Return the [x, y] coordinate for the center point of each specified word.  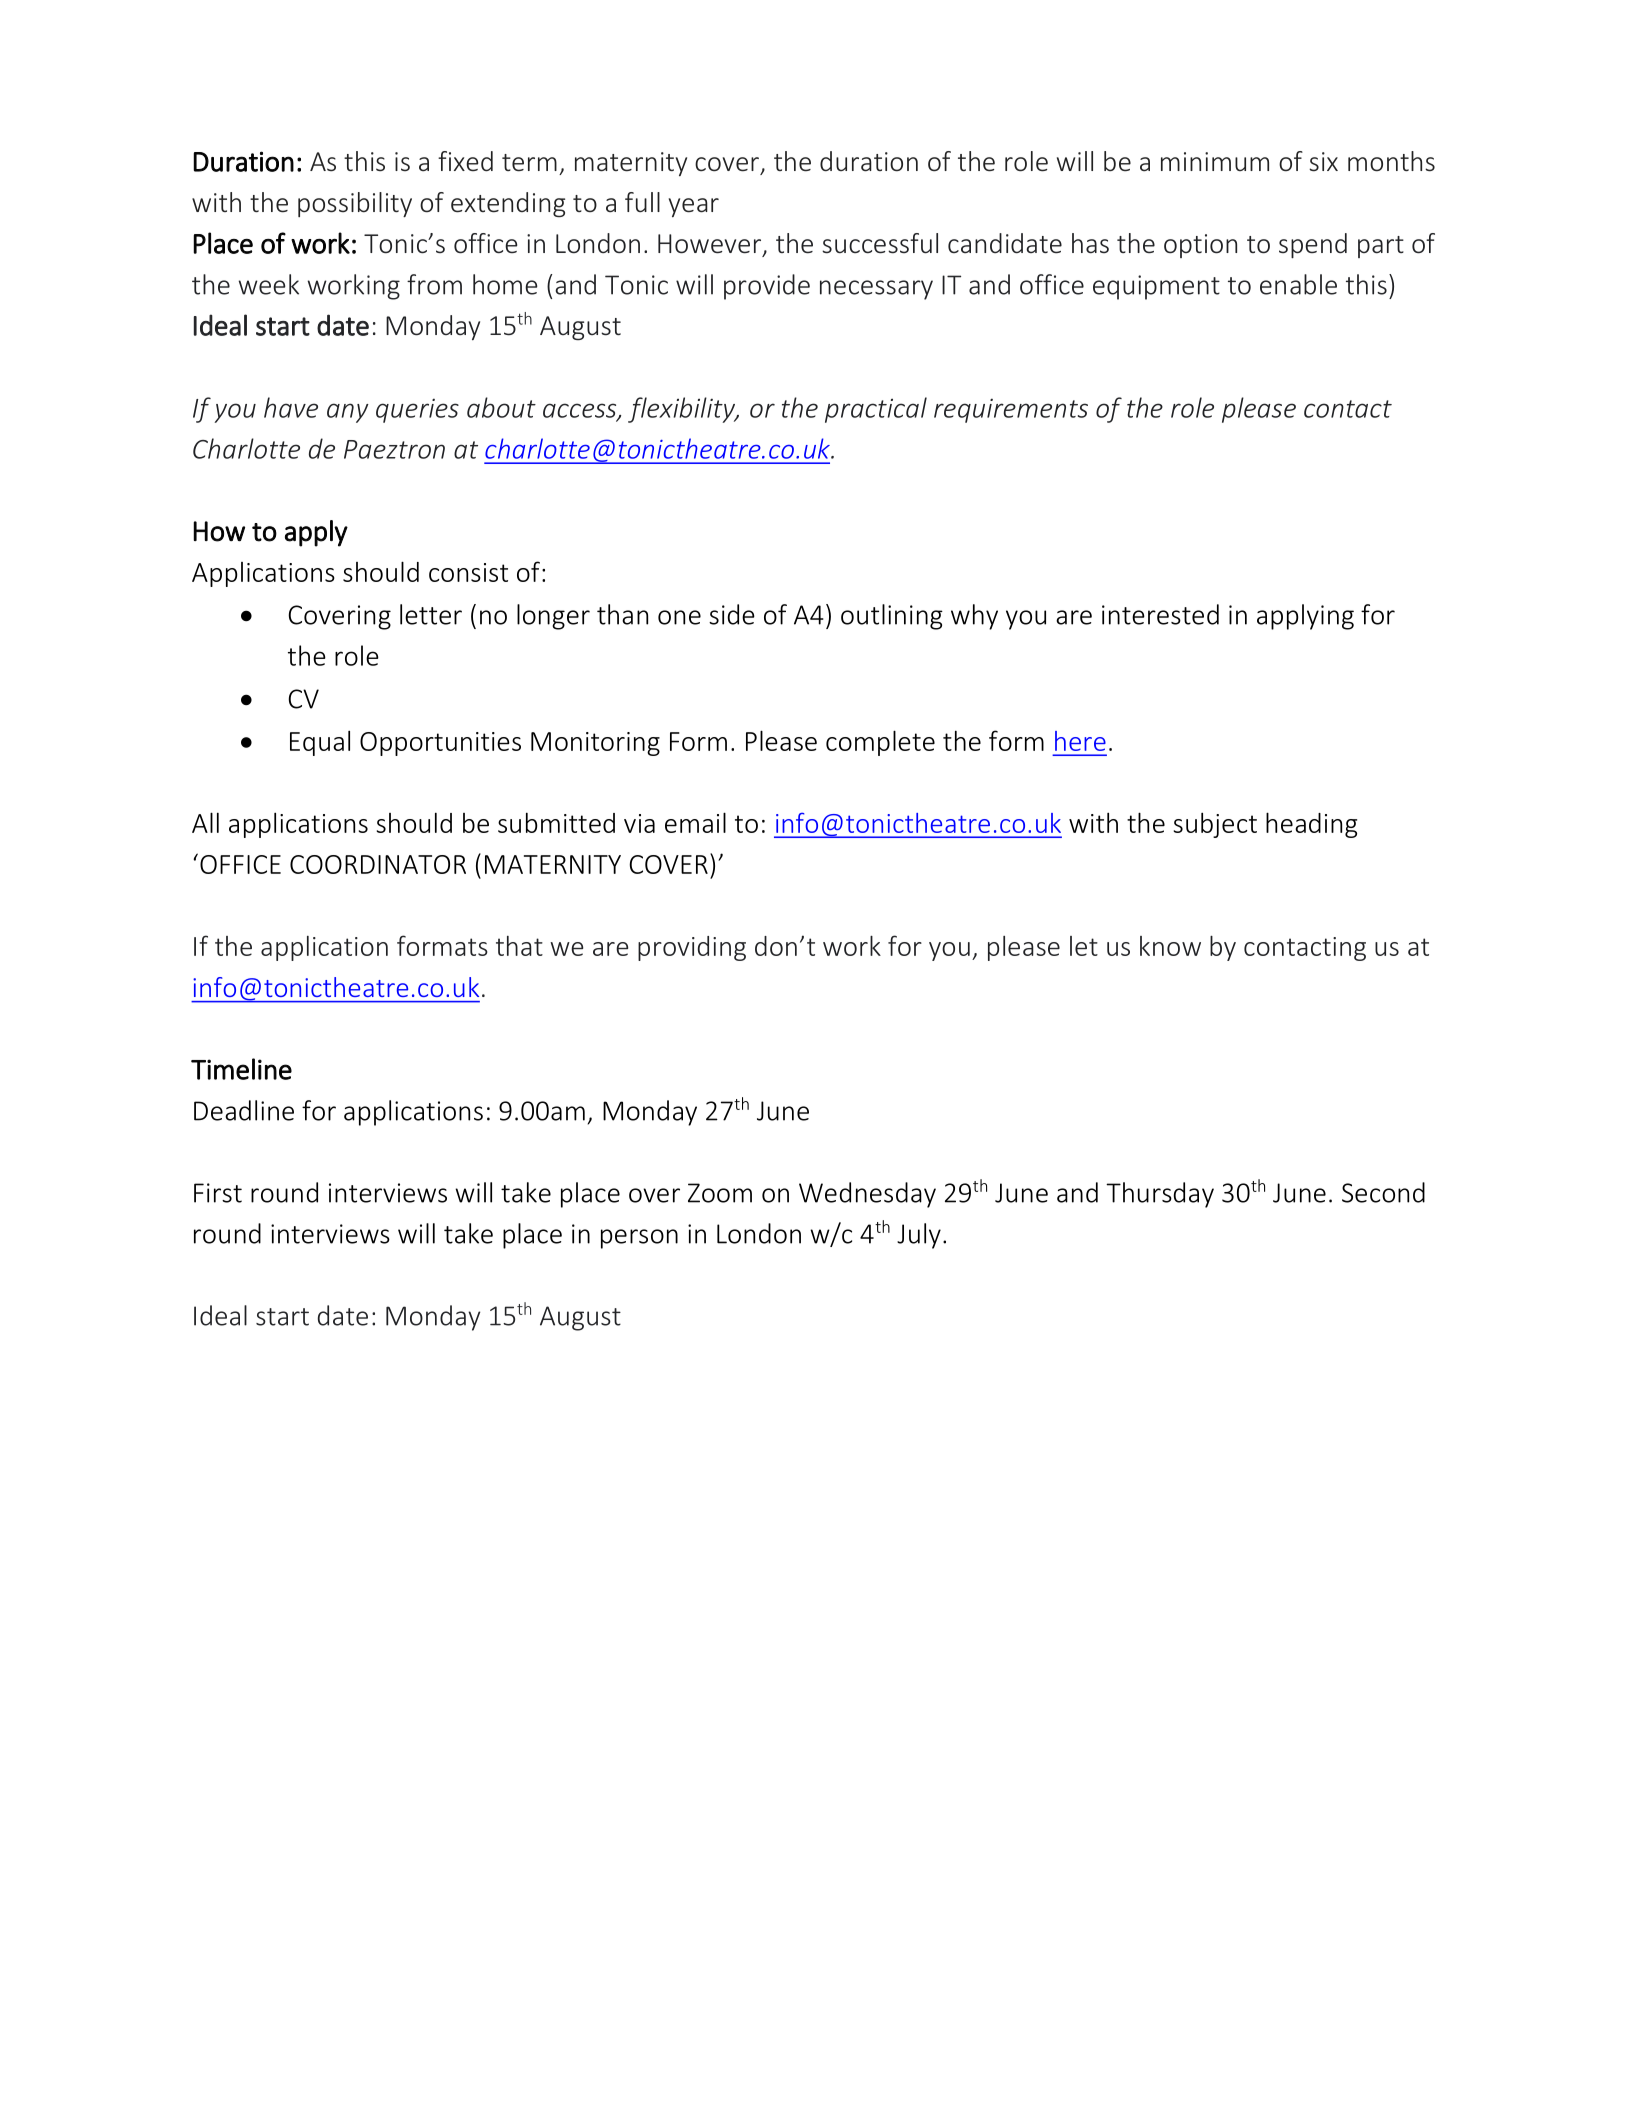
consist [468, 572]
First [218, 1193]
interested [1160, 614]
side [732, 614]
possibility [355, 204]
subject [1215, 825]
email [695, 822]
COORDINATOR [378, 864]
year [694, 207]
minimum [1215, 161]
